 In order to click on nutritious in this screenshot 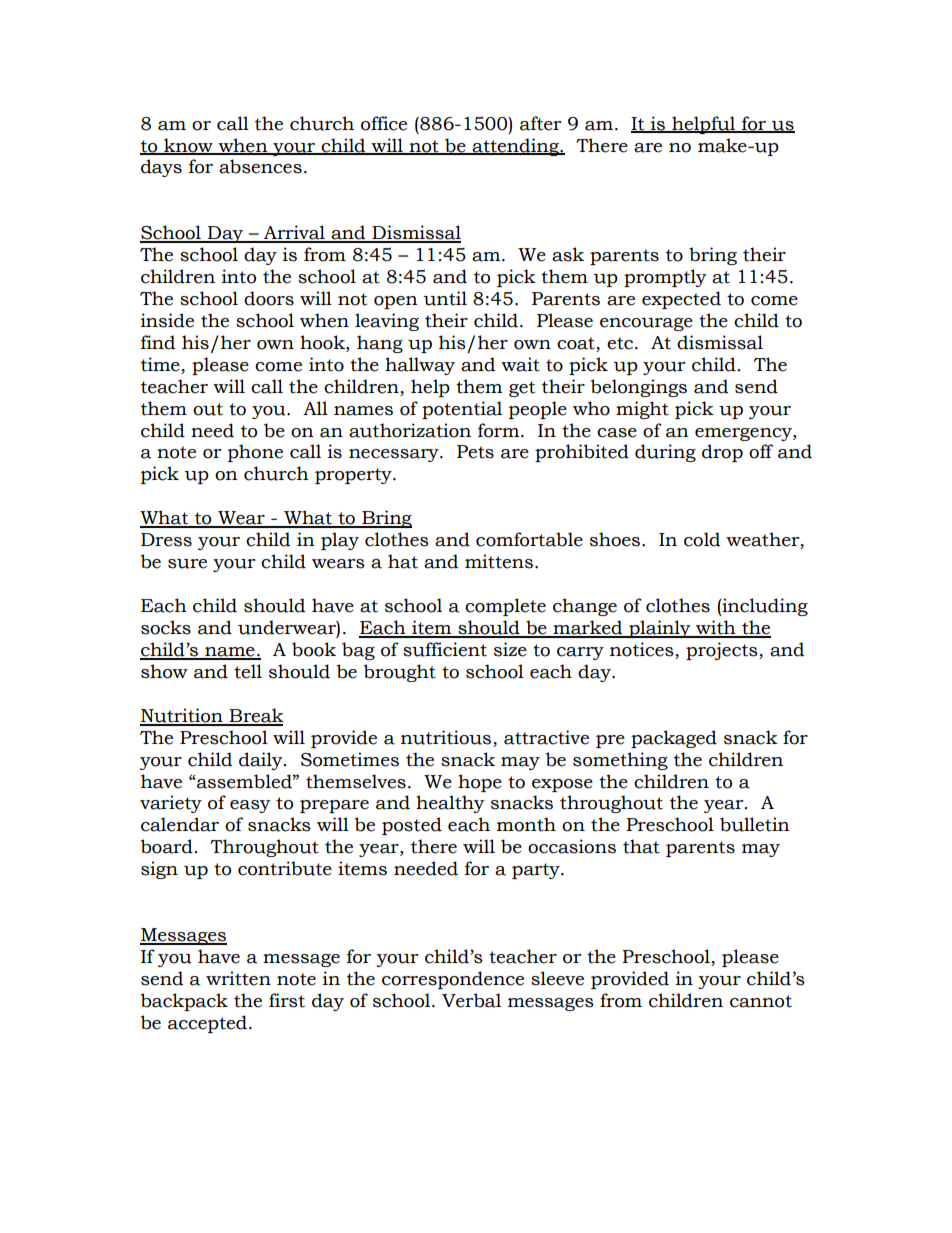, I will do `click(446, 737)`.
